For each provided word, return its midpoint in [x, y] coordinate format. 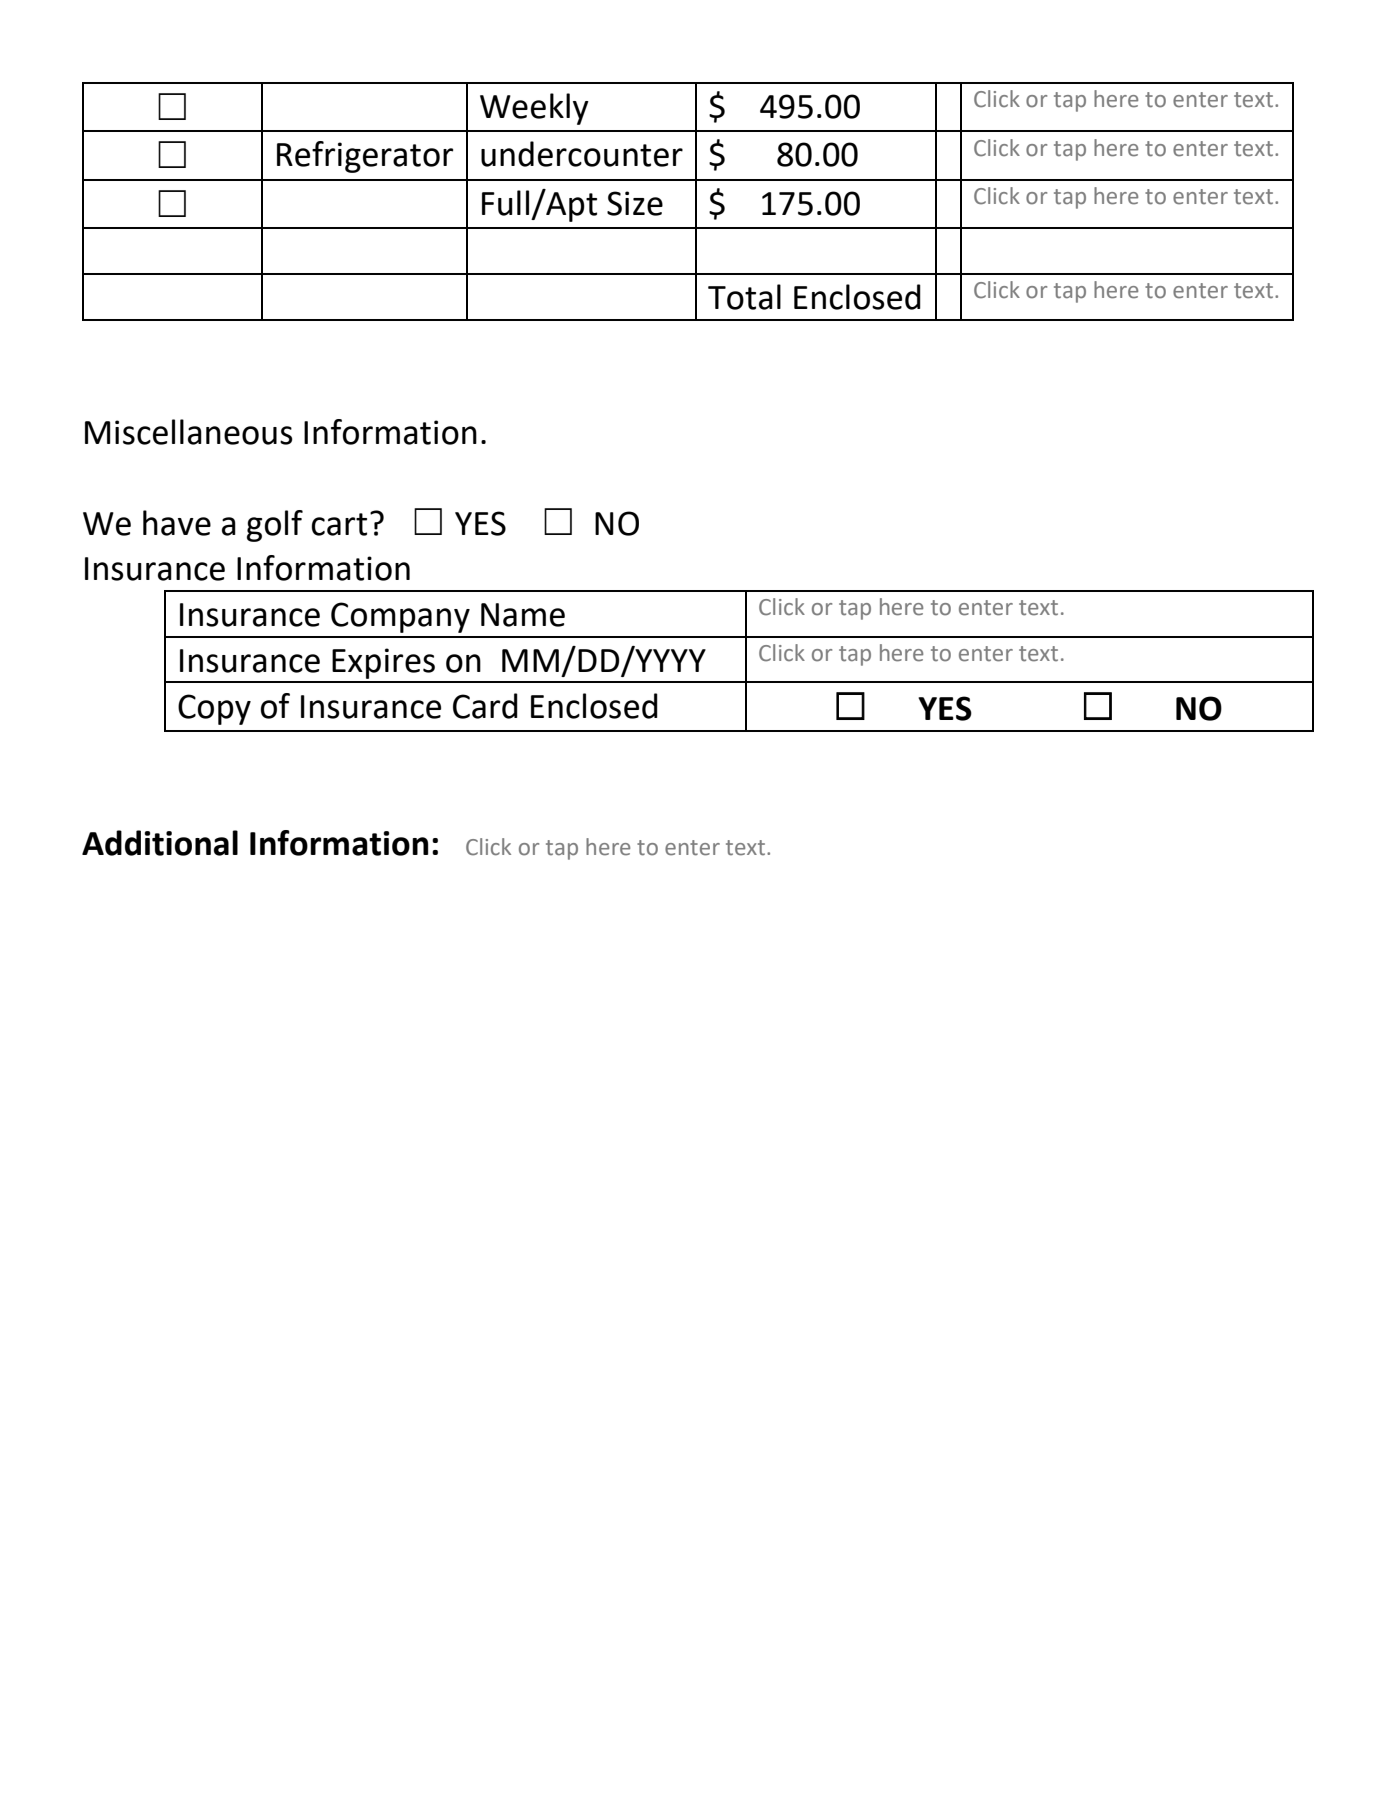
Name [523, 615]
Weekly [534, 109]
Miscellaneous [189, 432]
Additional [160, 843]
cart [339, 524]
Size [635, 203]
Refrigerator [365, 157]
